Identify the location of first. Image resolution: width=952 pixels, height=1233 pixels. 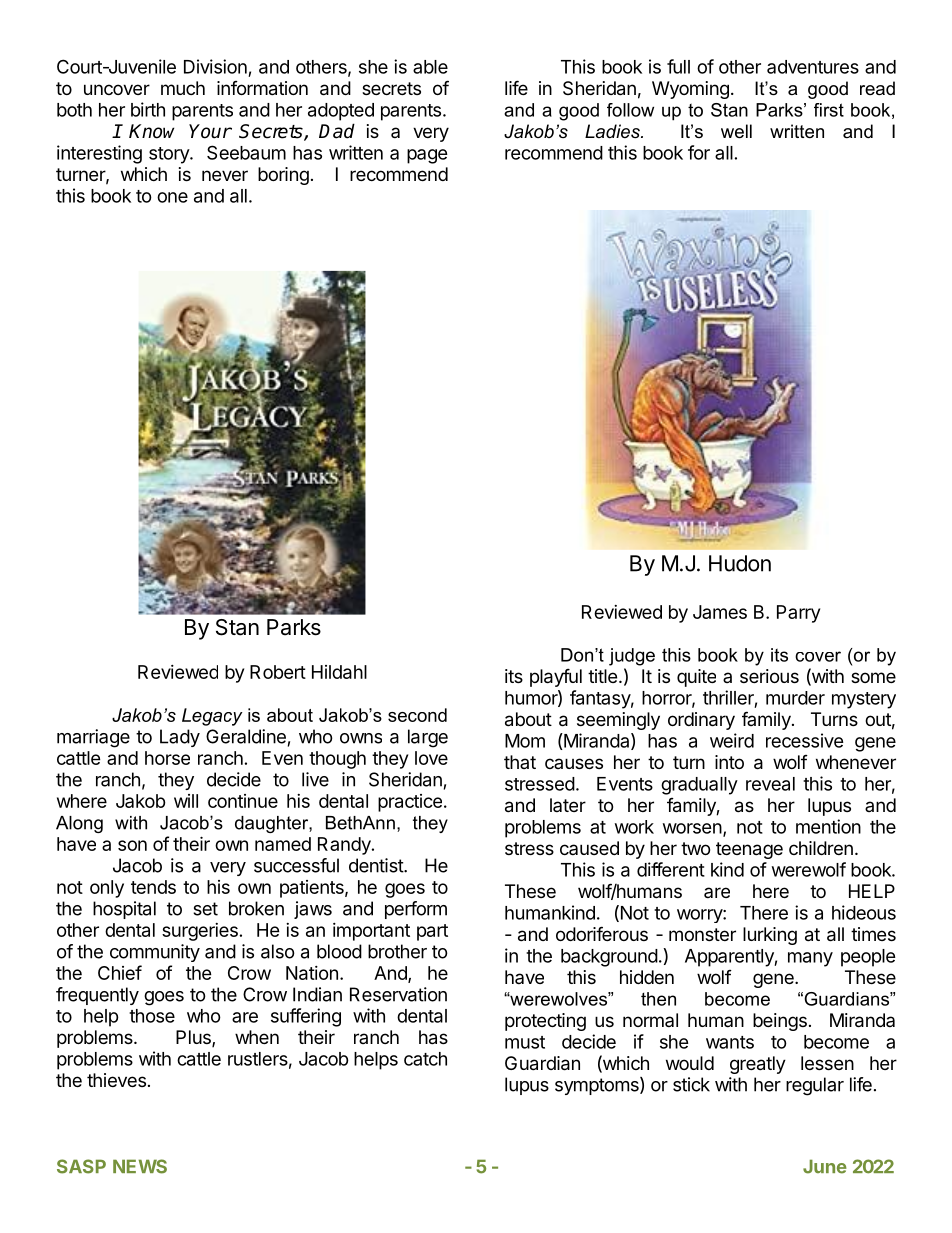
(829, 110).
